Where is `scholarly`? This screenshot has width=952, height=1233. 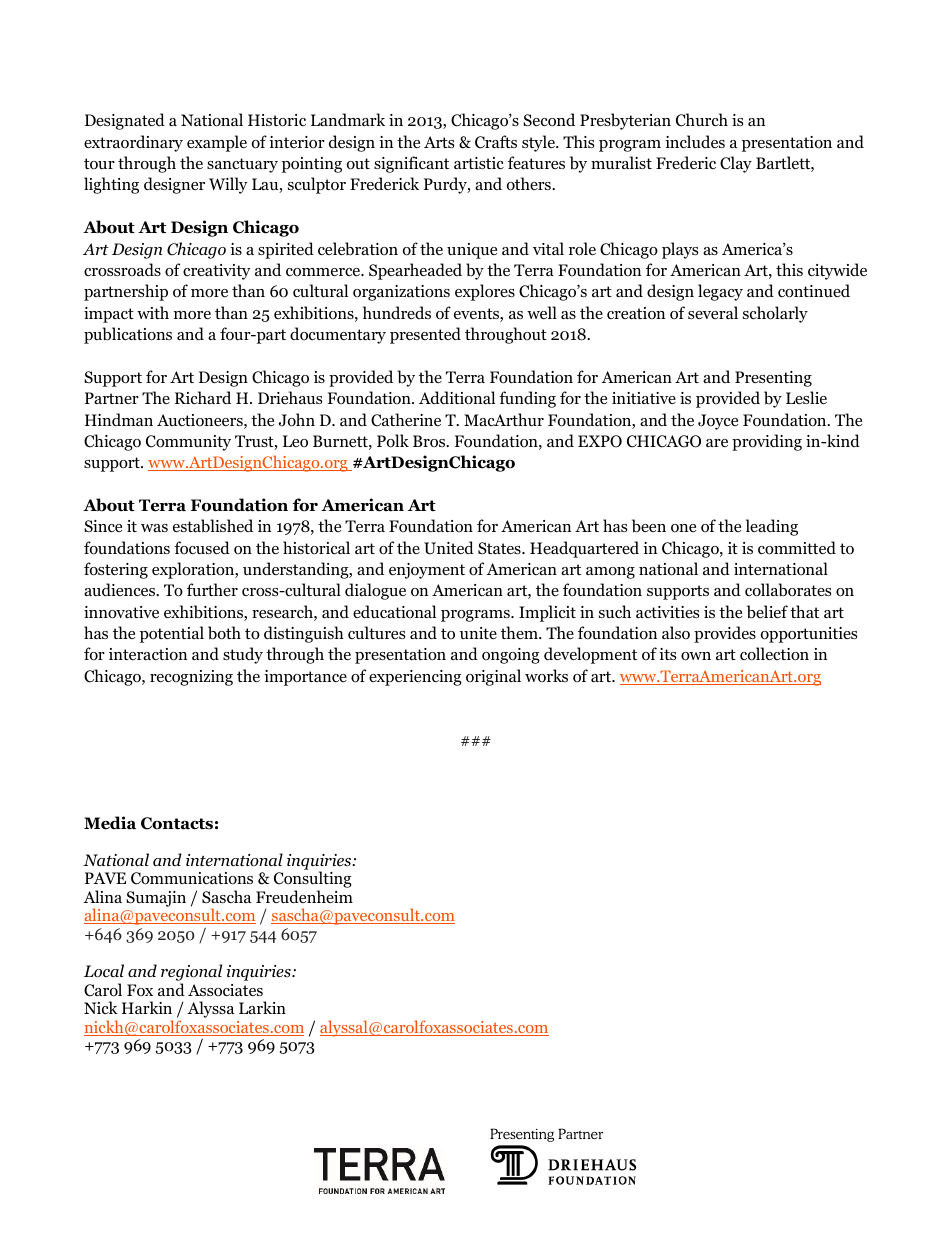
scholarly is located at coordinates (775, 314).
